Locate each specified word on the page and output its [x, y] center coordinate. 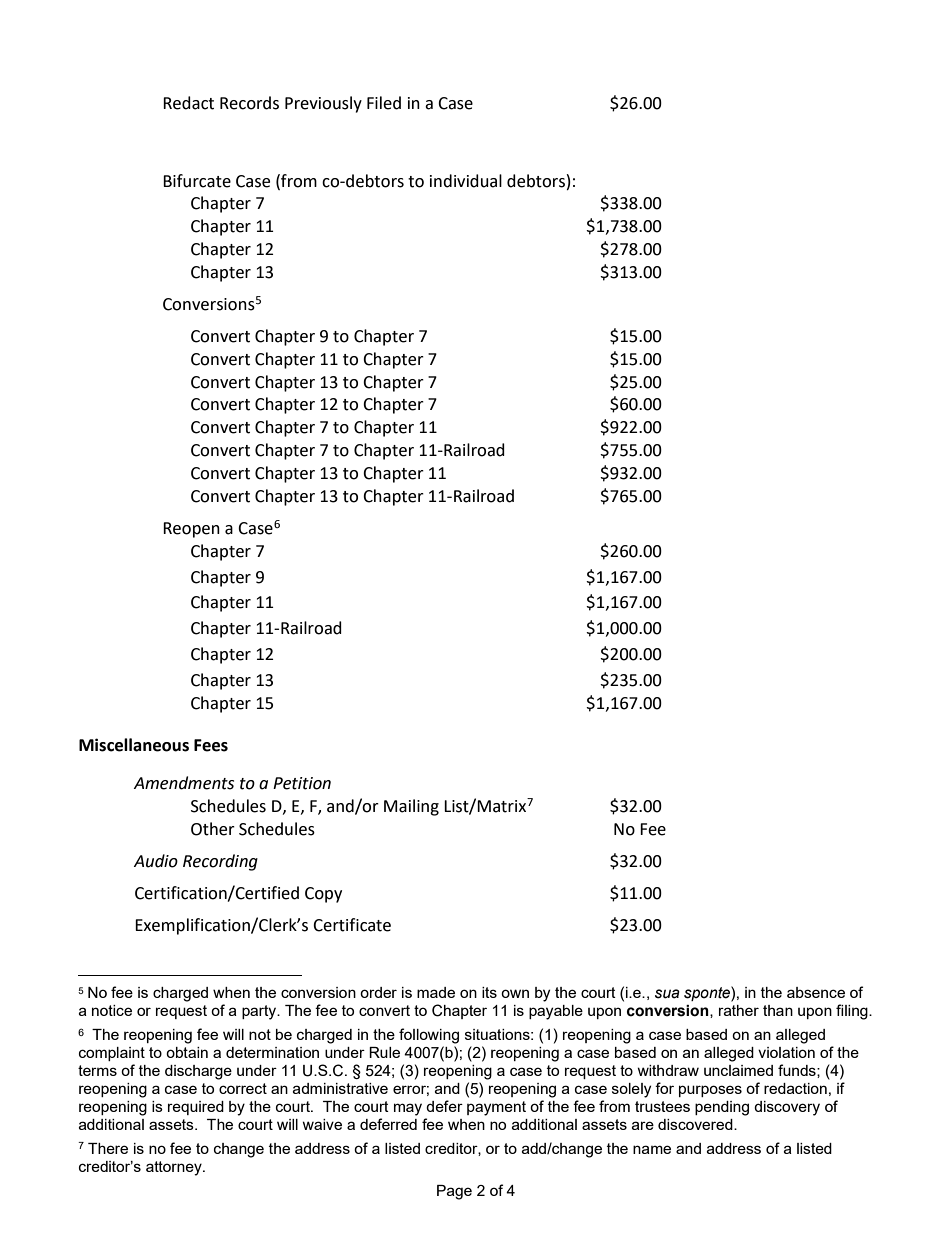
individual [466, 181]
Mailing [411, 807]
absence [816, 992]
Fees [211, 745]
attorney [175, 1168]
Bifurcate [197, 181]
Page [454, 1192]
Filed [384, 103]
